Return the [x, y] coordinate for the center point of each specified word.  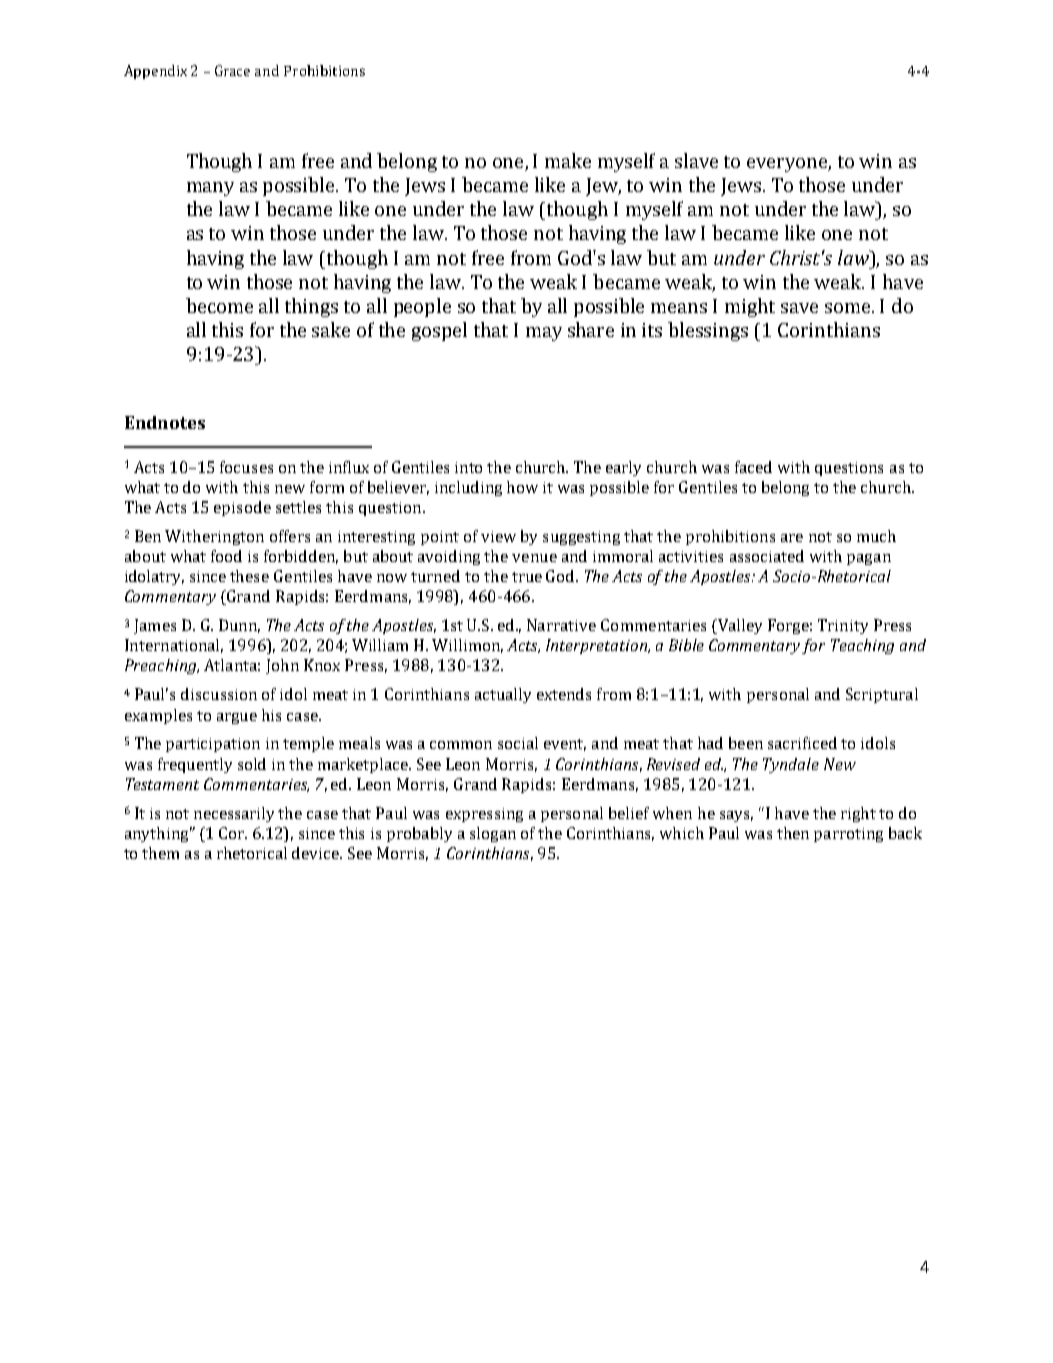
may [544, 334]
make [568, 160]
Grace [232, 70]
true [527, 577]
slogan [493, 834]
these [249, 576]
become [219, 305]
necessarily [234, 814]
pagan [869, 559]
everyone [789, 165]
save [799, 308]
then [793, 833]
